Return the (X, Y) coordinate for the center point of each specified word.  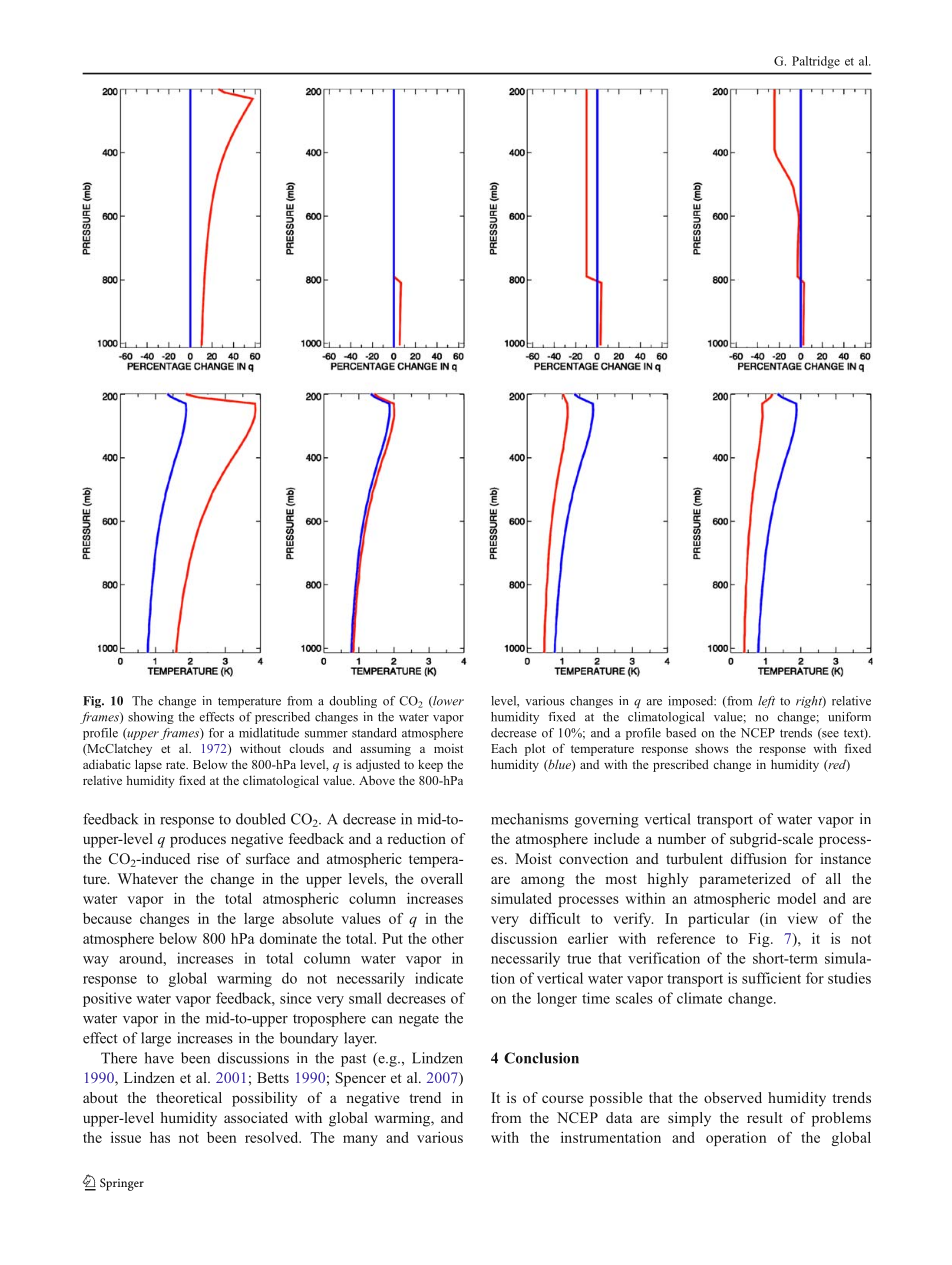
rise (208, 858)
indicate (439, 978)
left (766, 702)
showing (151, 718)
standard (374, 733)
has (160, 1137)
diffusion (759, 858)
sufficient (771, 978)
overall (442, 878)
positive (107, 999)
